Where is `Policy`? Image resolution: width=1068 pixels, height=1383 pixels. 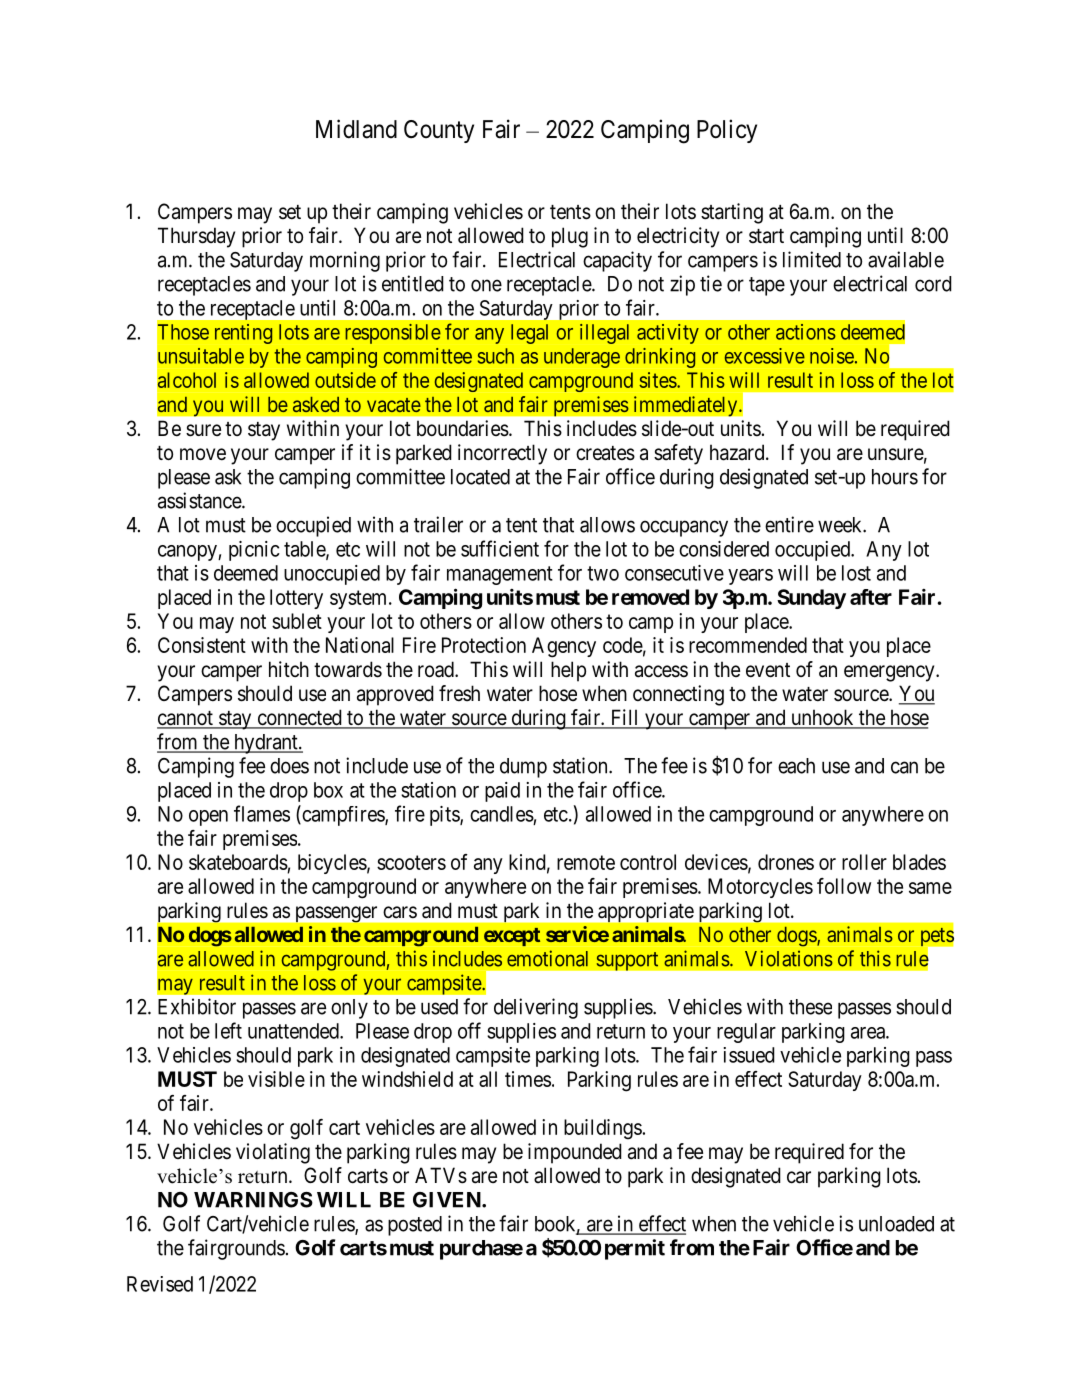
Policy is located at coordinates (727, 131).
